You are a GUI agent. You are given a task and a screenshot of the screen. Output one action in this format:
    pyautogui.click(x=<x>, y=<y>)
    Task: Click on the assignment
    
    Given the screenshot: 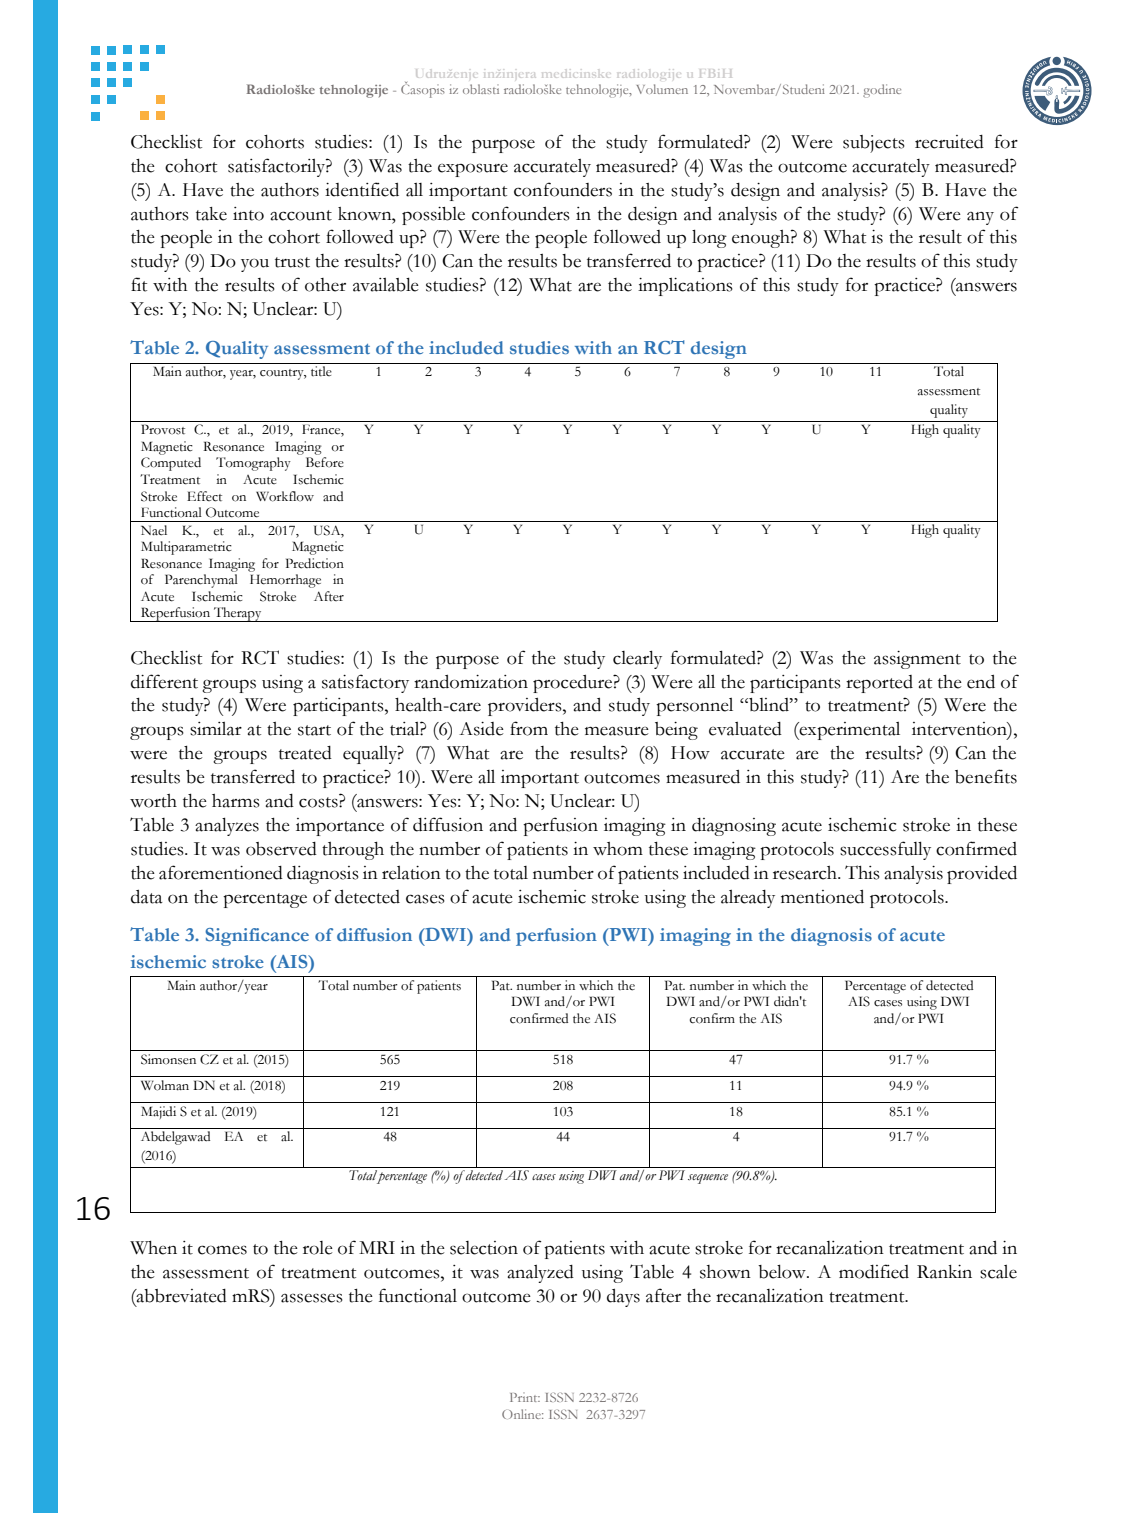 What is the action you would take?
    pyautogui.click(x=917, y=660)
